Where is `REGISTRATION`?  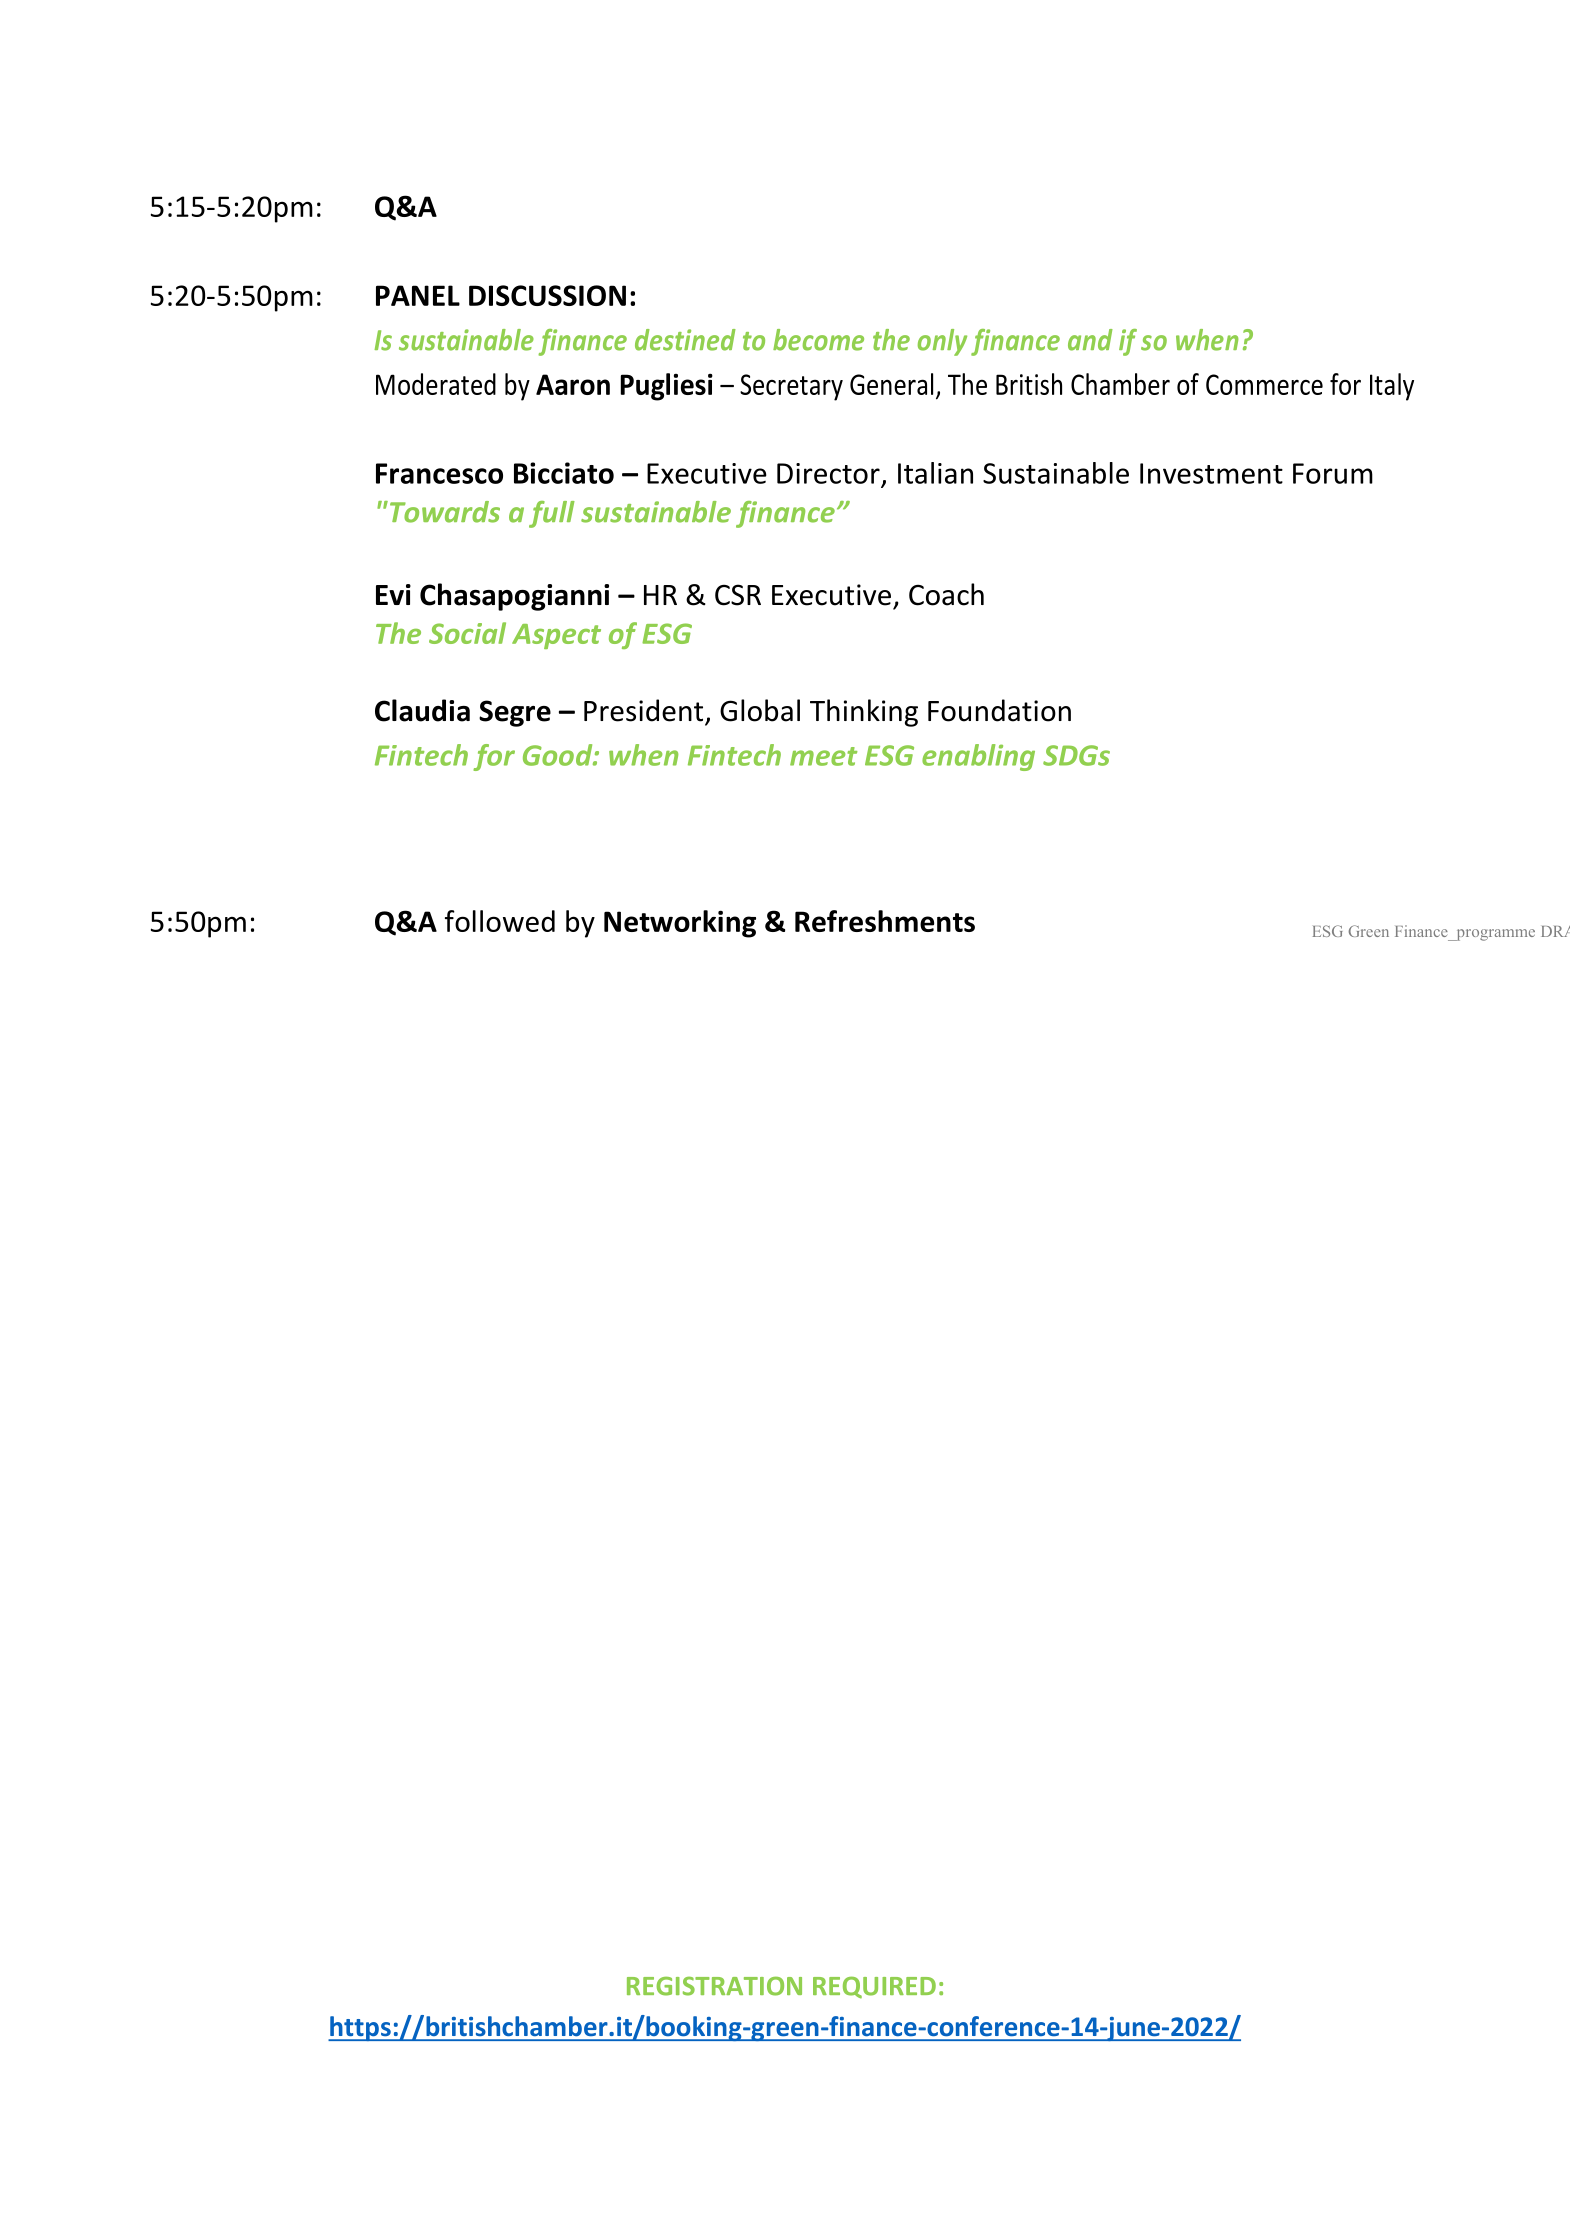 REGISTRATION is located at coordinates (714, 1986).
